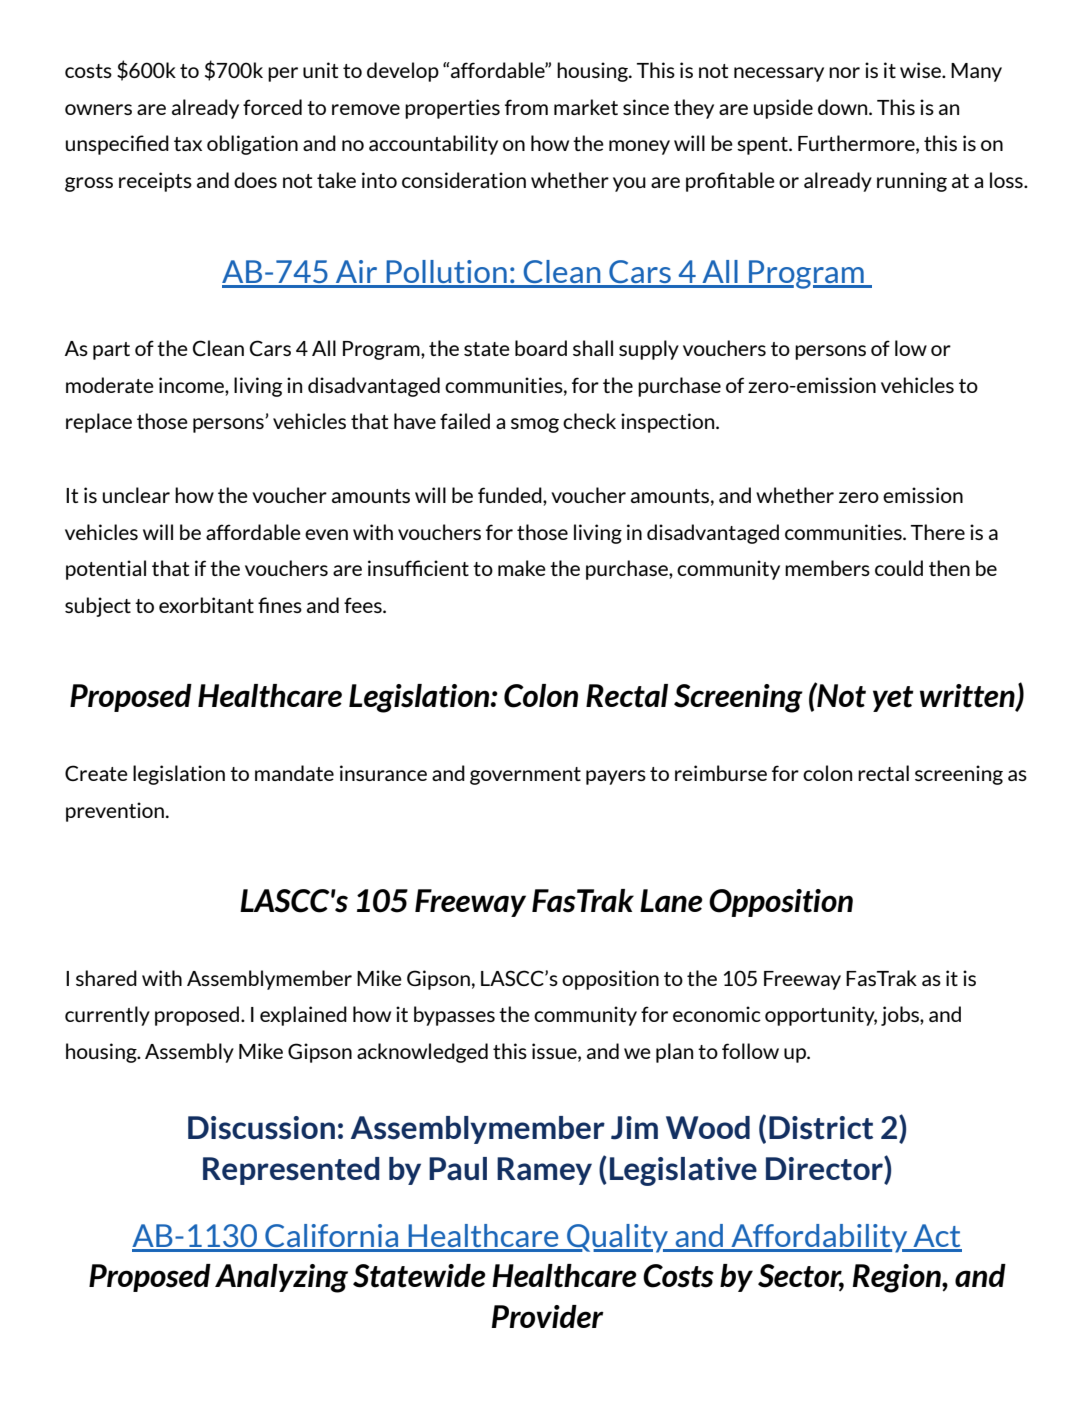  I want to click on yet, so click(893, 699).
